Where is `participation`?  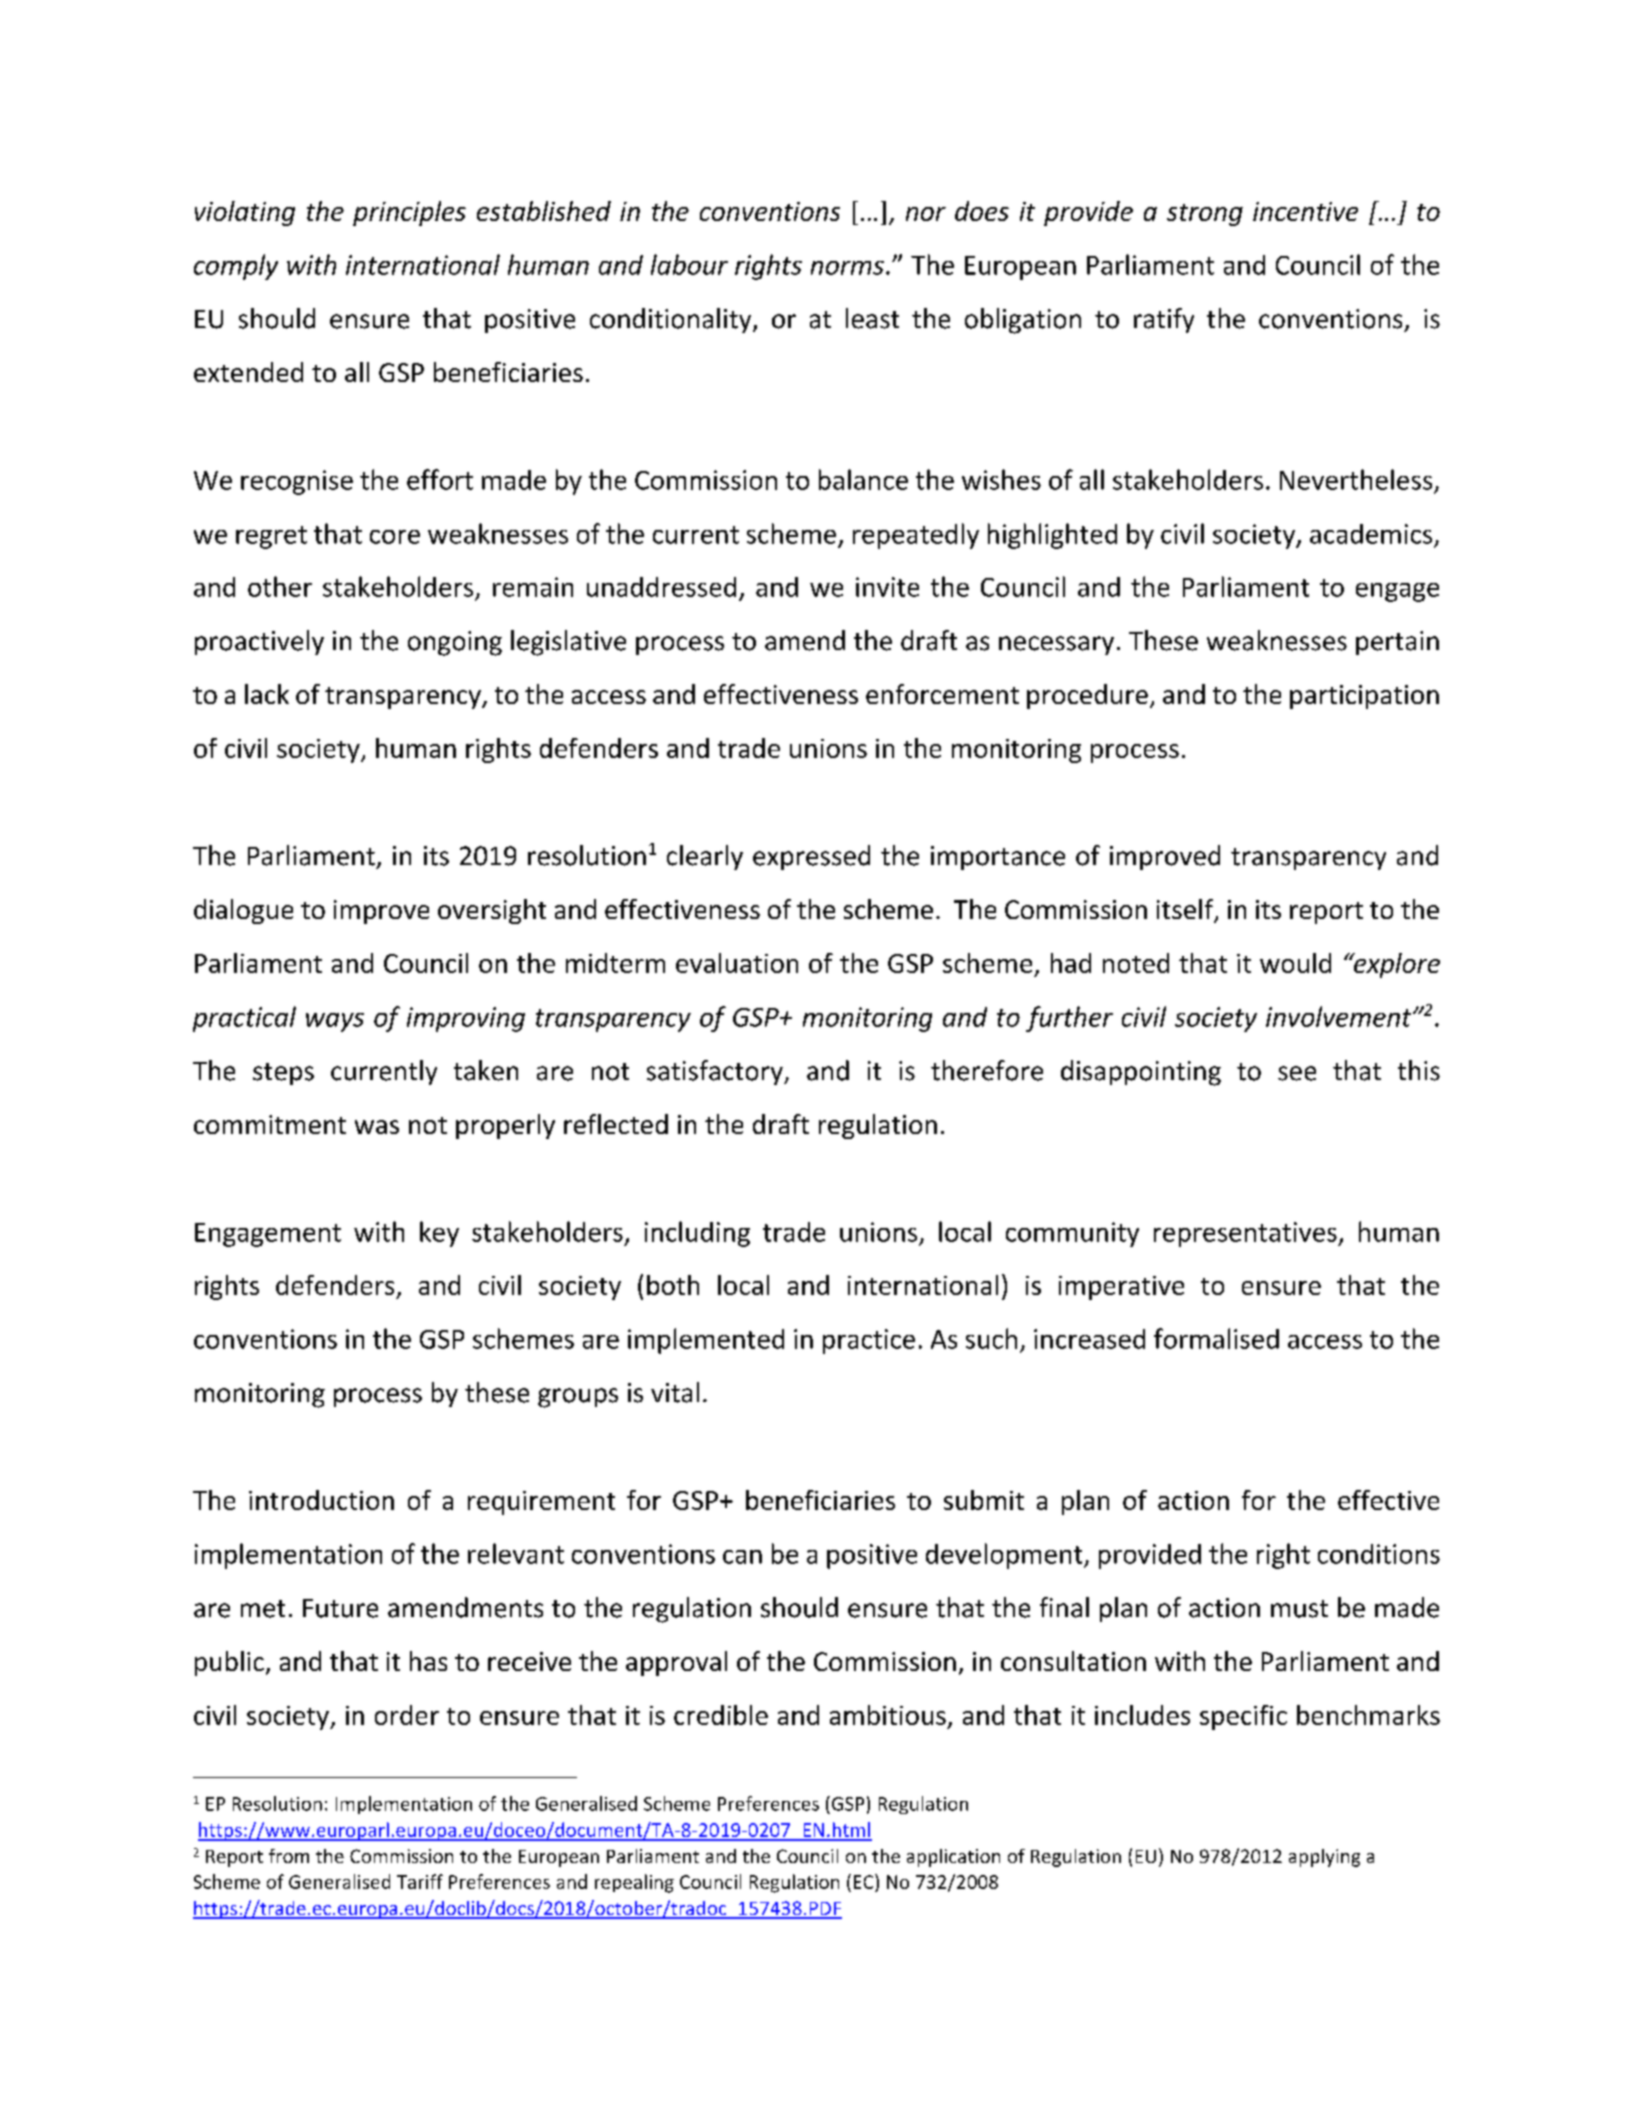 participation is located at coordinates (1364, 697).
